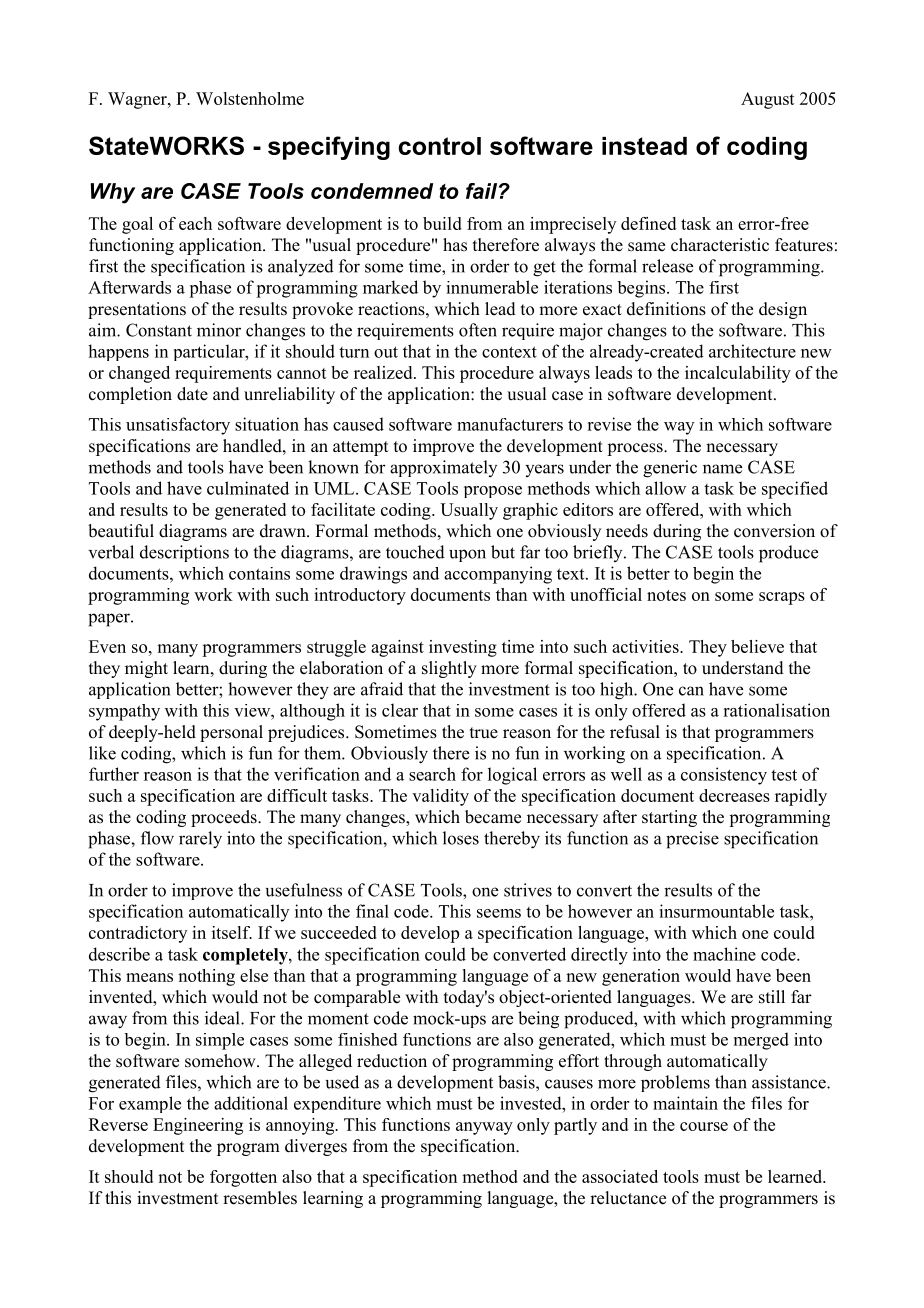 Image resolution: width=924 pixels, height=1308 pixels. Describe the element at coordinates (768, 100) in the screenshot. I see `August` at that location.
